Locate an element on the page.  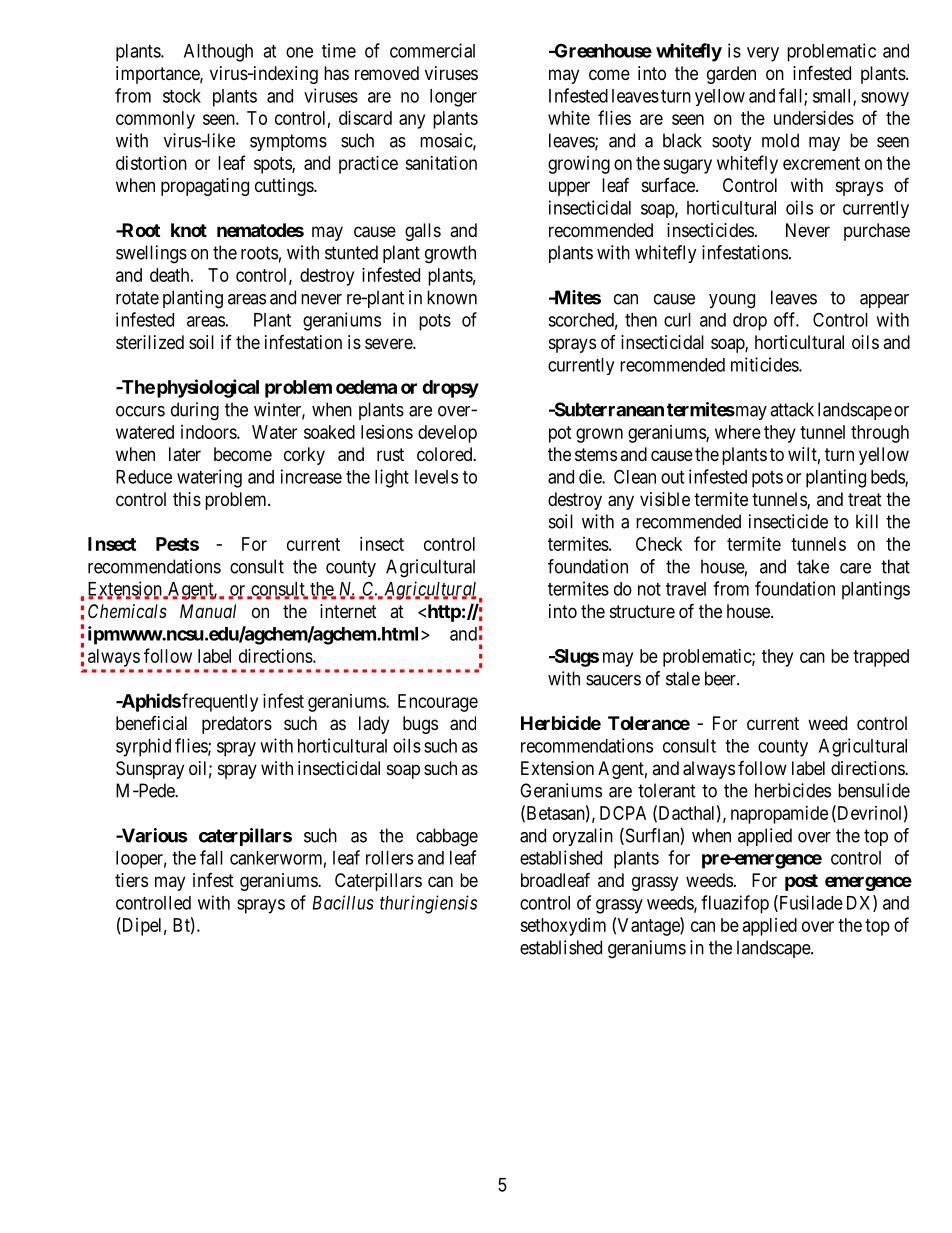
Although is located at coordinates (218, 53).
